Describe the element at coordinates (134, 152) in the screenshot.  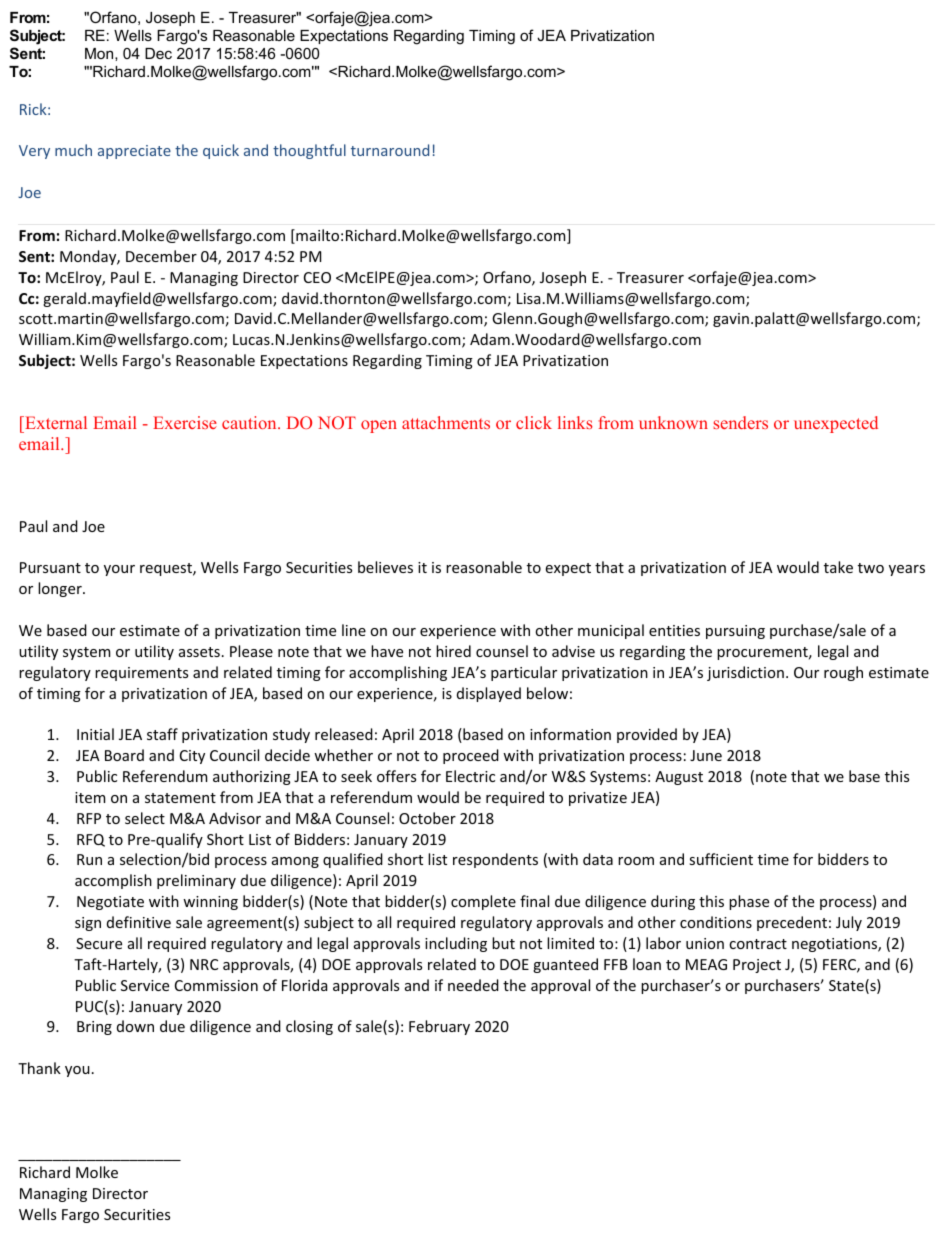
I see `appreciate` at that location.
